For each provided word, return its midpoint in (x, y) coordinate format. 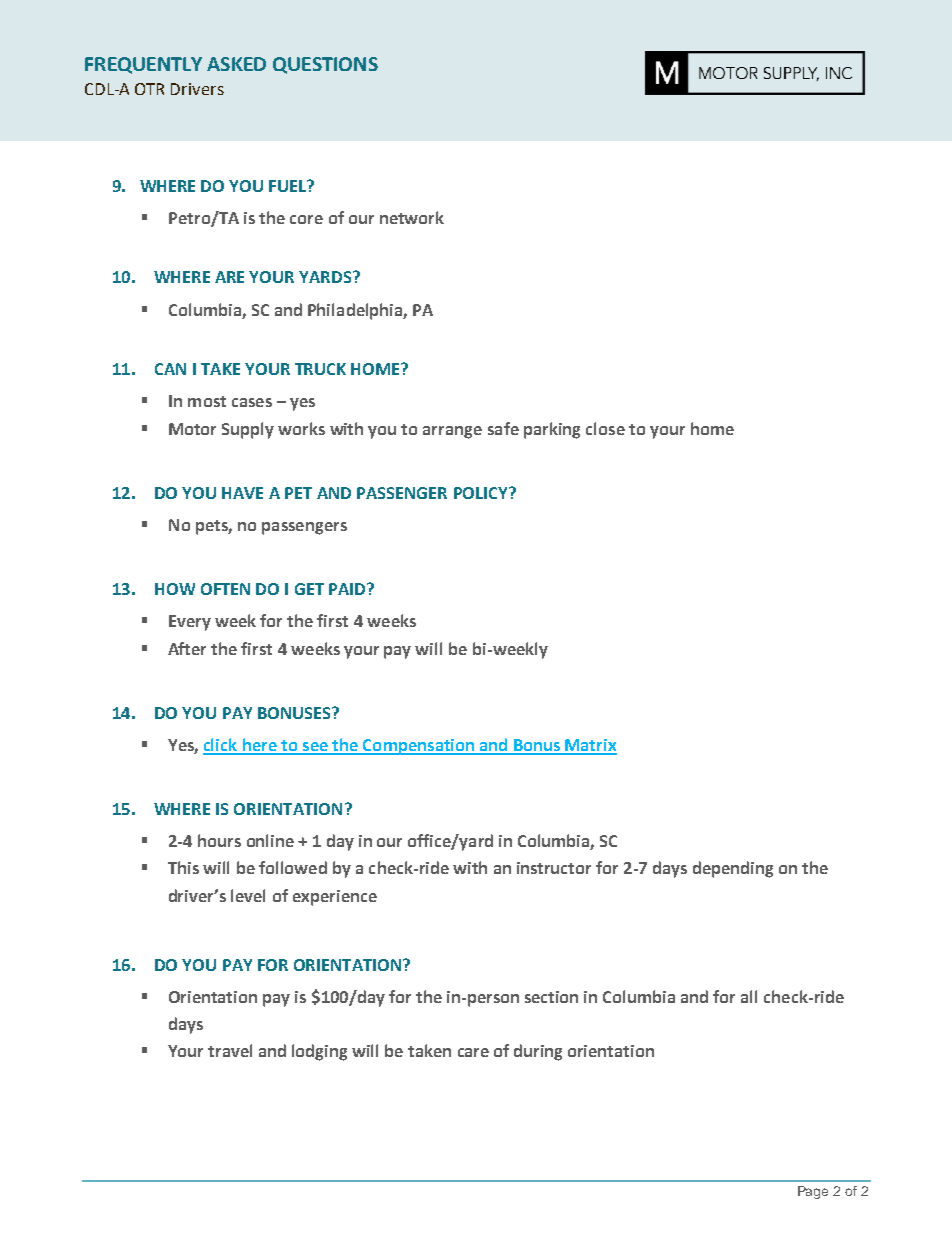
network (412, 217)
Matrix (590, 746)
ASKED (236, 64)
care (473, 1052)
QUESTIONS (325, 65)
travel (230, 1050)
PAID (348, 589)
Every (190, 623)
